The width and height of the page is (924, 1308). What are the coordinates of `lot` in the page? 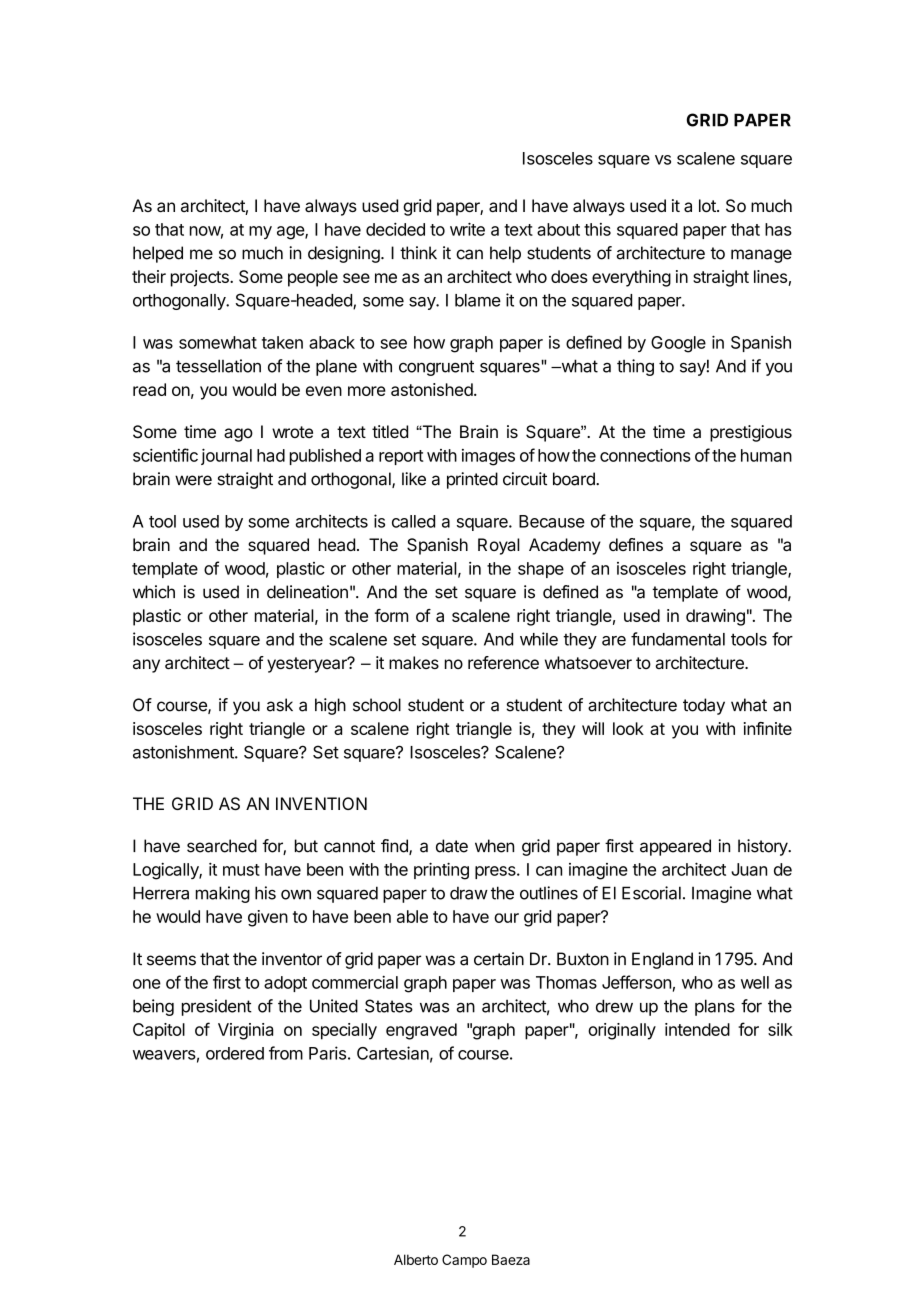 It's located at (708, 205).
